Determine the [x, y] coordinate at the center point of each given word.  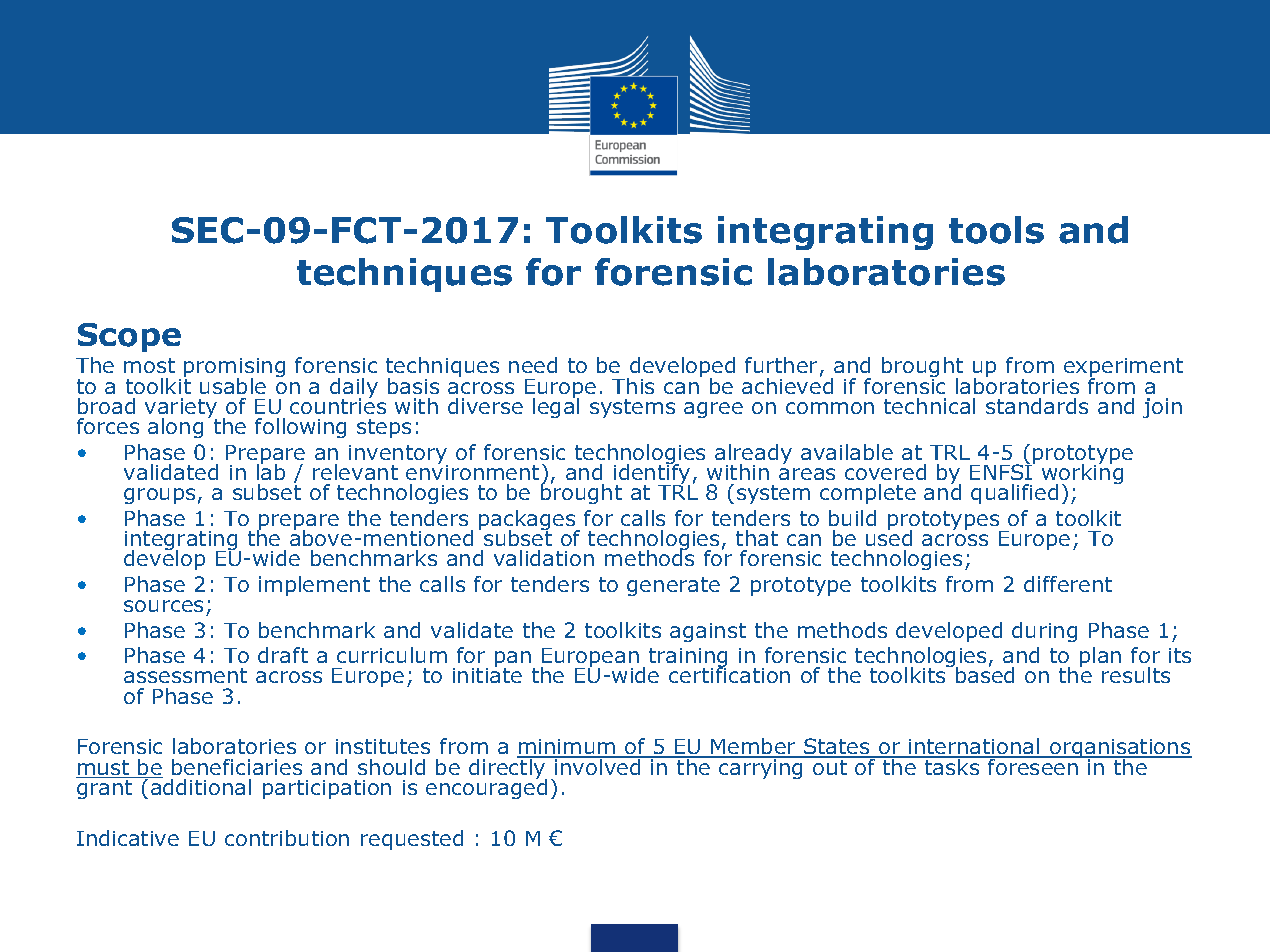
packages [528, 521]
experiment [1123, 369]
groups [159, 496]
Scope [129, 337]
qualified [1014, 494]
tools [996, 230]
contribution [287, 838]
